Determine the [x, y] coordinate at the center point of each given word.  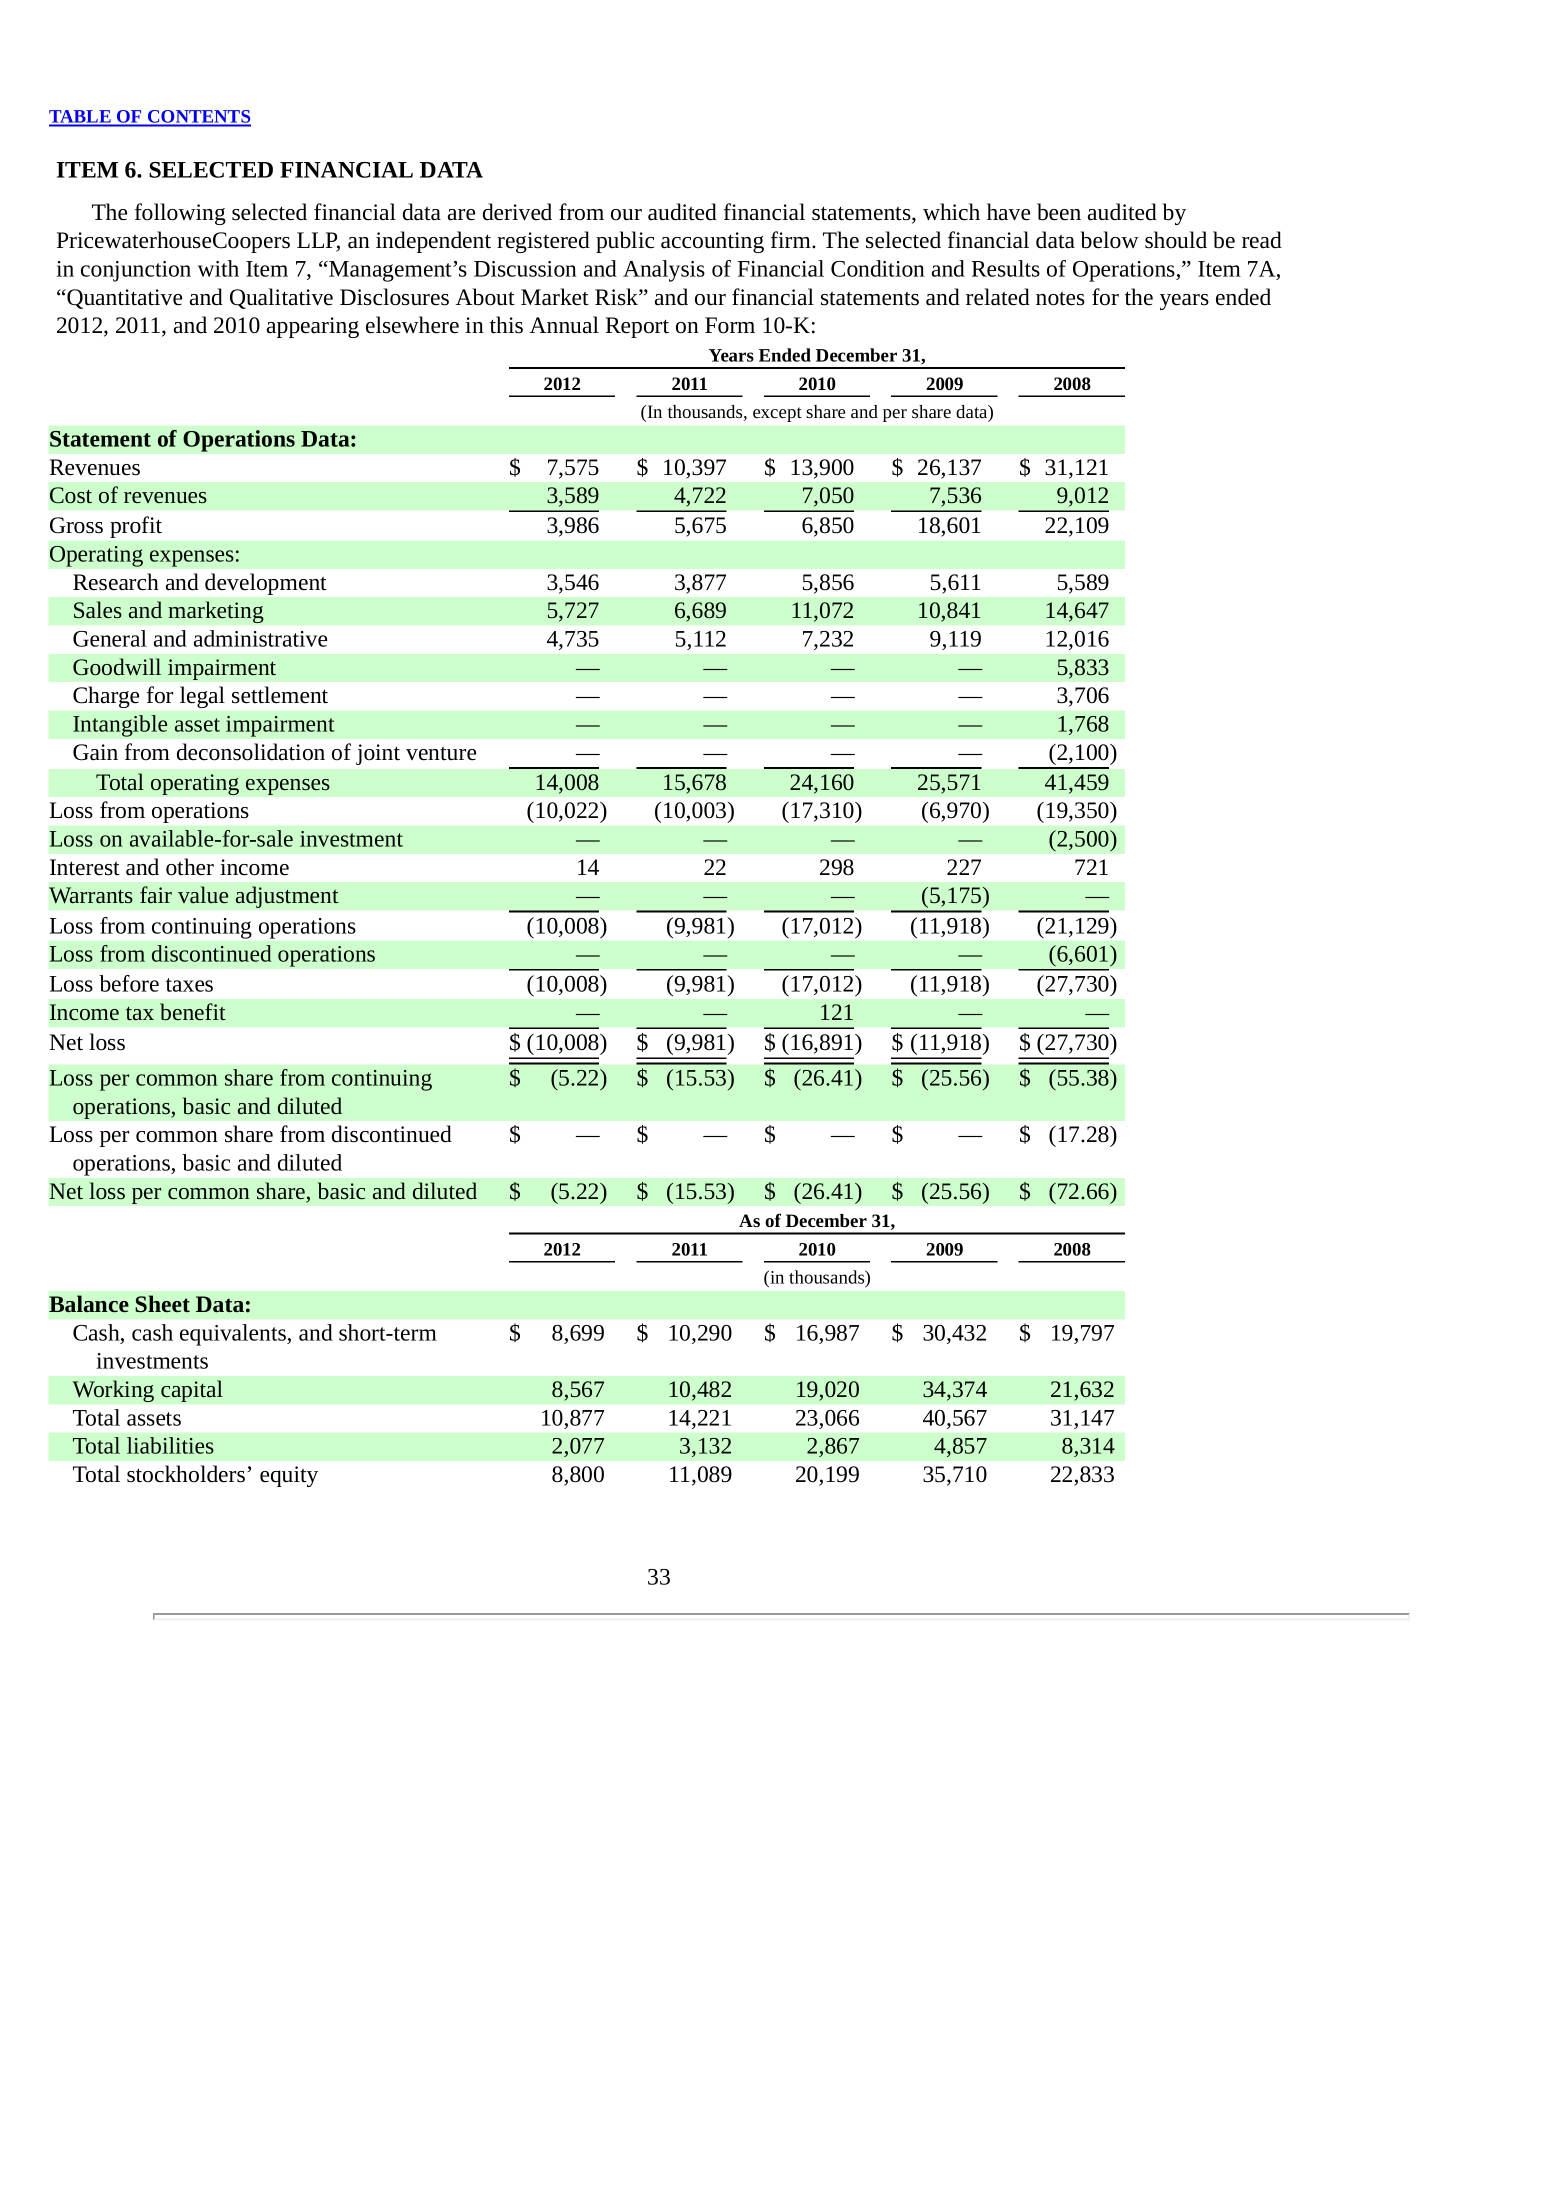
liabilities [170, 1445]
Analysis [664, 271]
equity [289, 1476]
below [1110, 240]
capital [192, 1391]
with [218, 268]
